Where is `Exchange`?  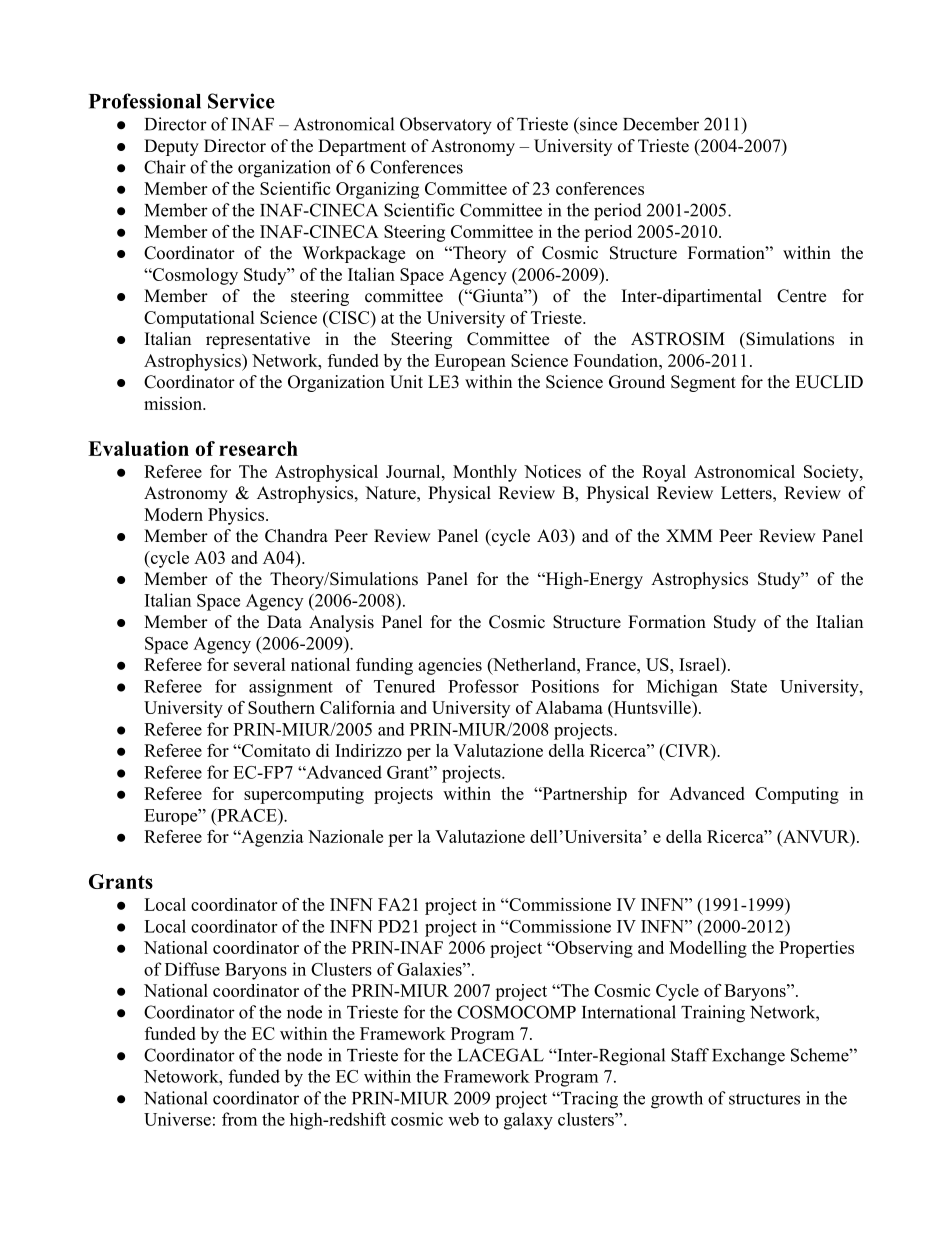 Exchange is located at coordinates (748, 1057).
